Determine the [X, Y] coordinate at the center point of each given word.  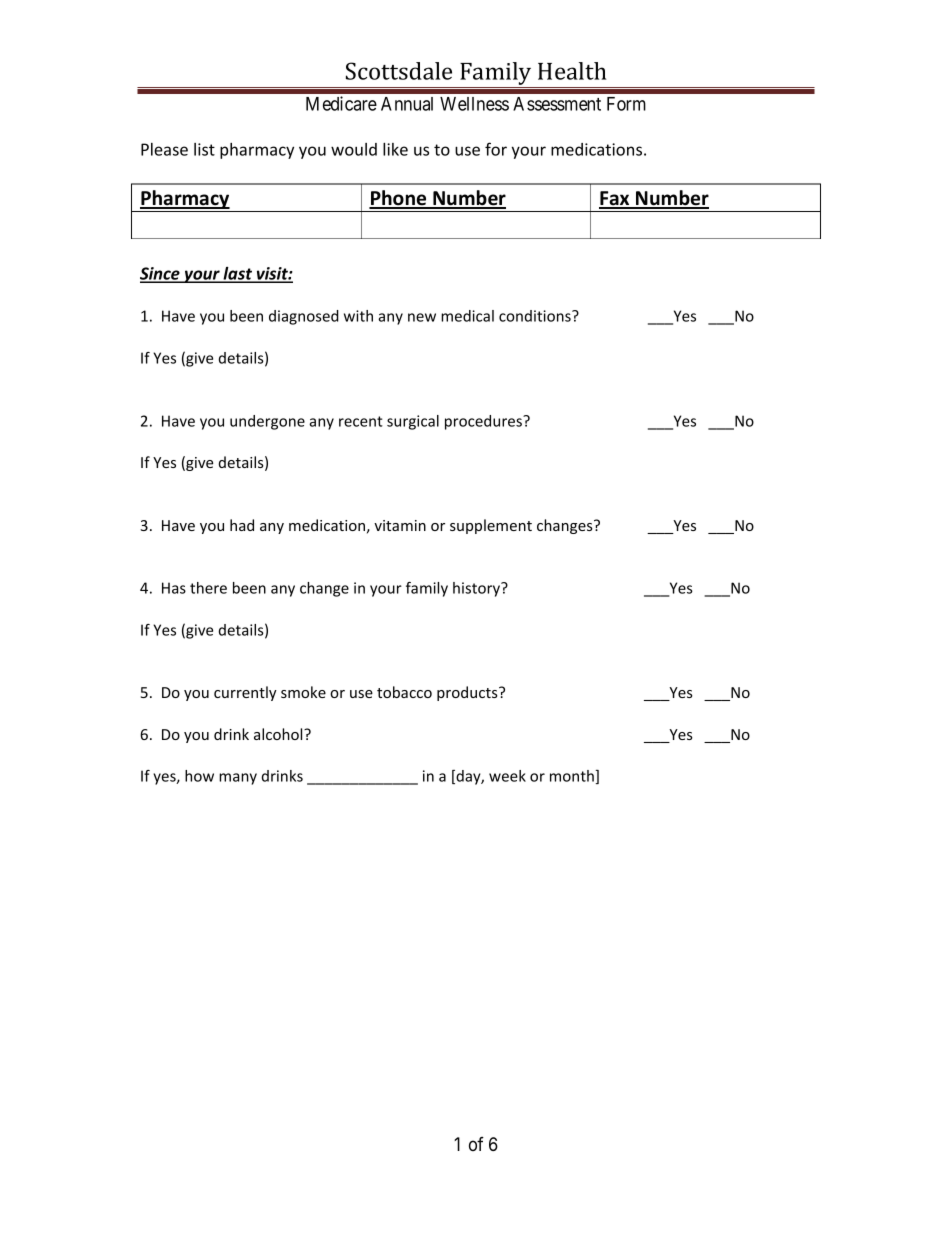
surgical [413, 422]
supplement [491, 526]
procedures [484, 422]
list [204, 149]
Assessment [557, 104]
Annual [407, 104]
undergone [267, 422]
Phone [399, 199]
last [237, 275]
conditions [536, 316]
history [477, 589]
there [208, 588]
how [199, 776]
